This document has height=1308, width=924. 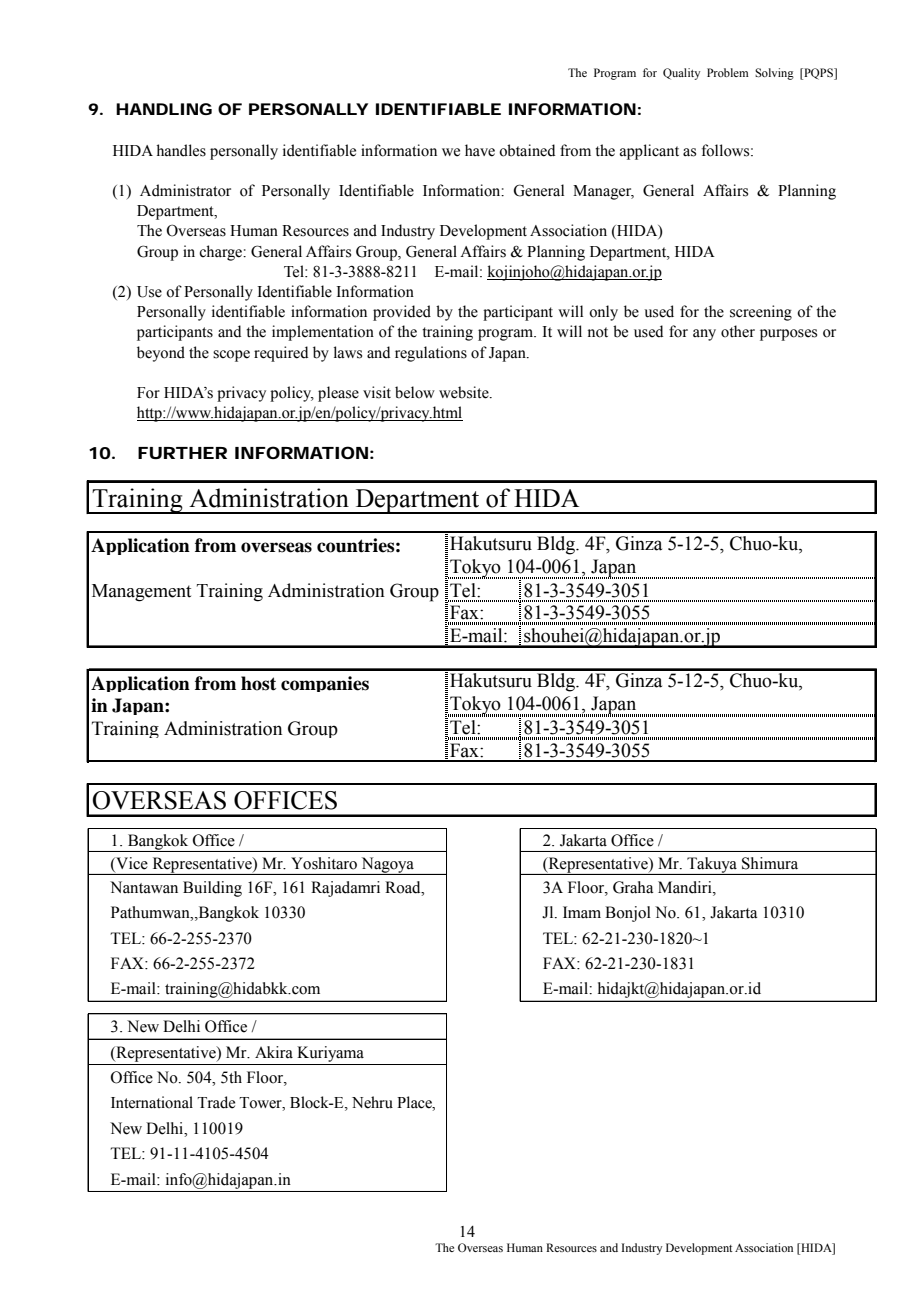 What do you see at coordinates (216, 1102) in the document?
I see `Trade` at bounding box center [216, 1102].
